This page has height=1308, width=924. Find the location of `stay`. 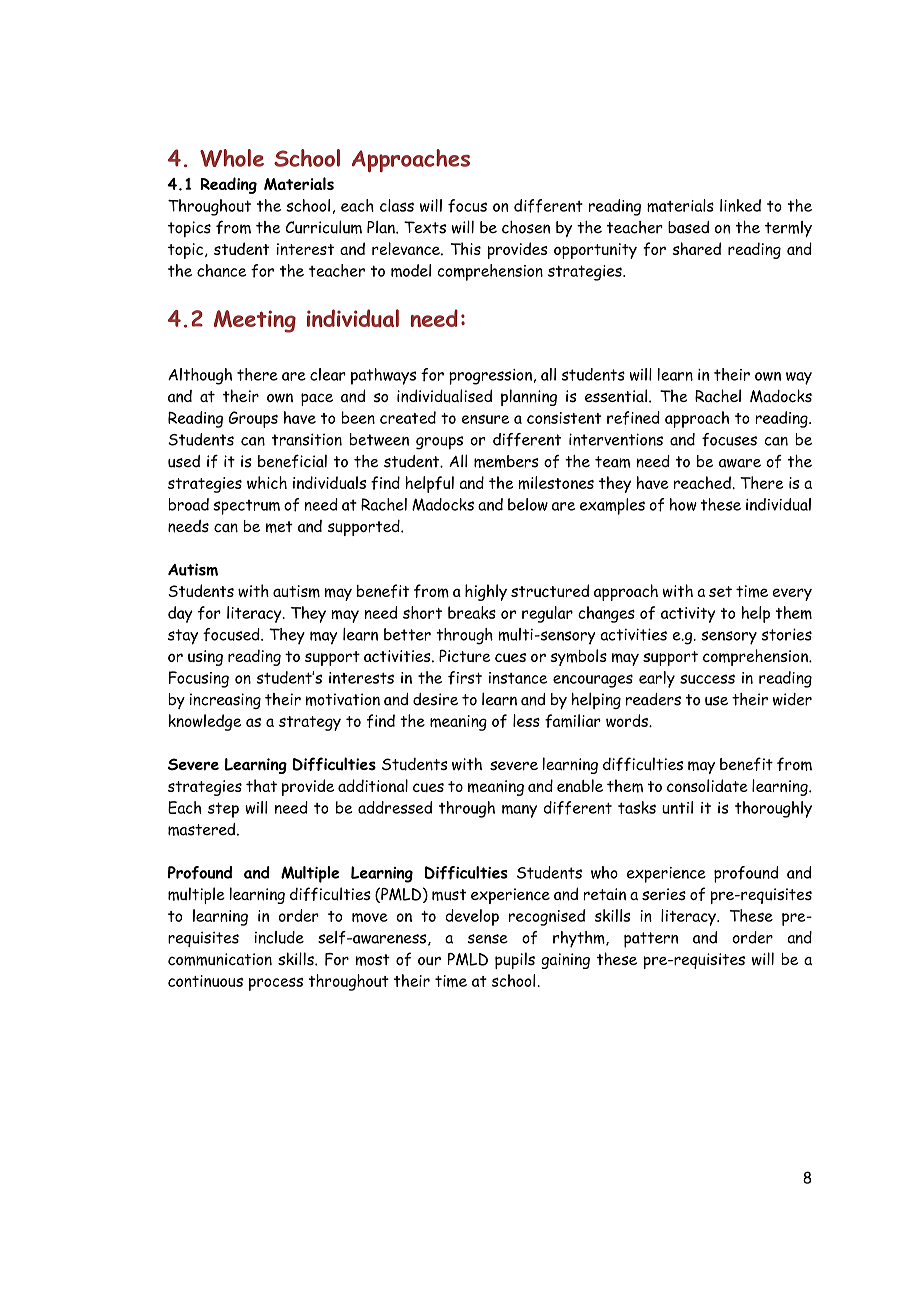

stay is located at coordinates (183, 637).
